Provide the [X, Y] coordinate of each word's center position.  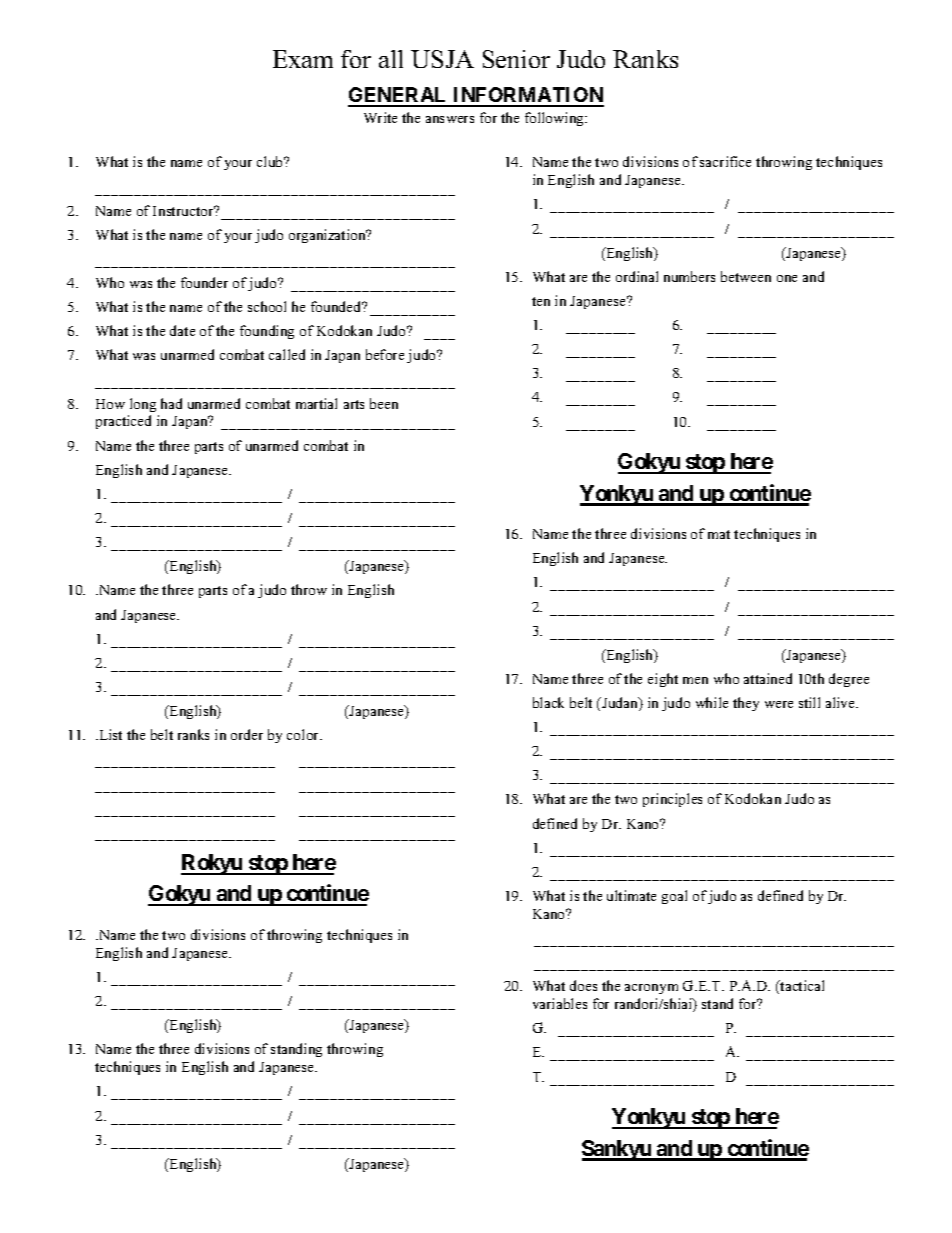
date [182, 330]
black [548, 702]
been [384, 403]
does [583, 985]
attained [768, 678]
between [746, 276]
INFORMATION [527, 96]
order [247, 734]
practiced [123, 422]
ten [541, 301]
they [746, 704]
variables [560, 1003]
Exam [303, 59]
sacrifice [725, 161]
